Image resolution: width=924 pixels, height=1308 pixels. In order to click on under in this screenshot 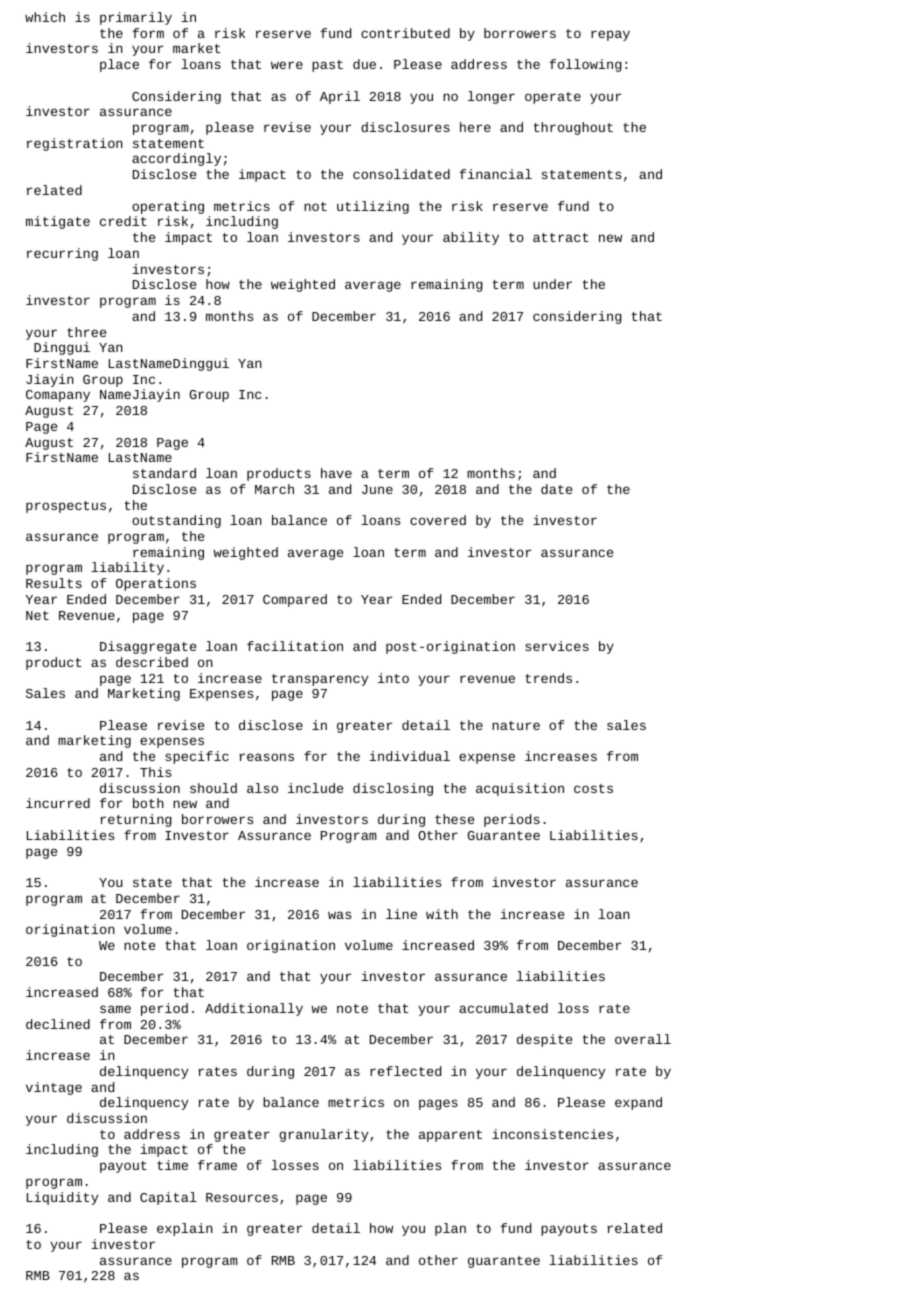, I will do `click(552, 284)`.
